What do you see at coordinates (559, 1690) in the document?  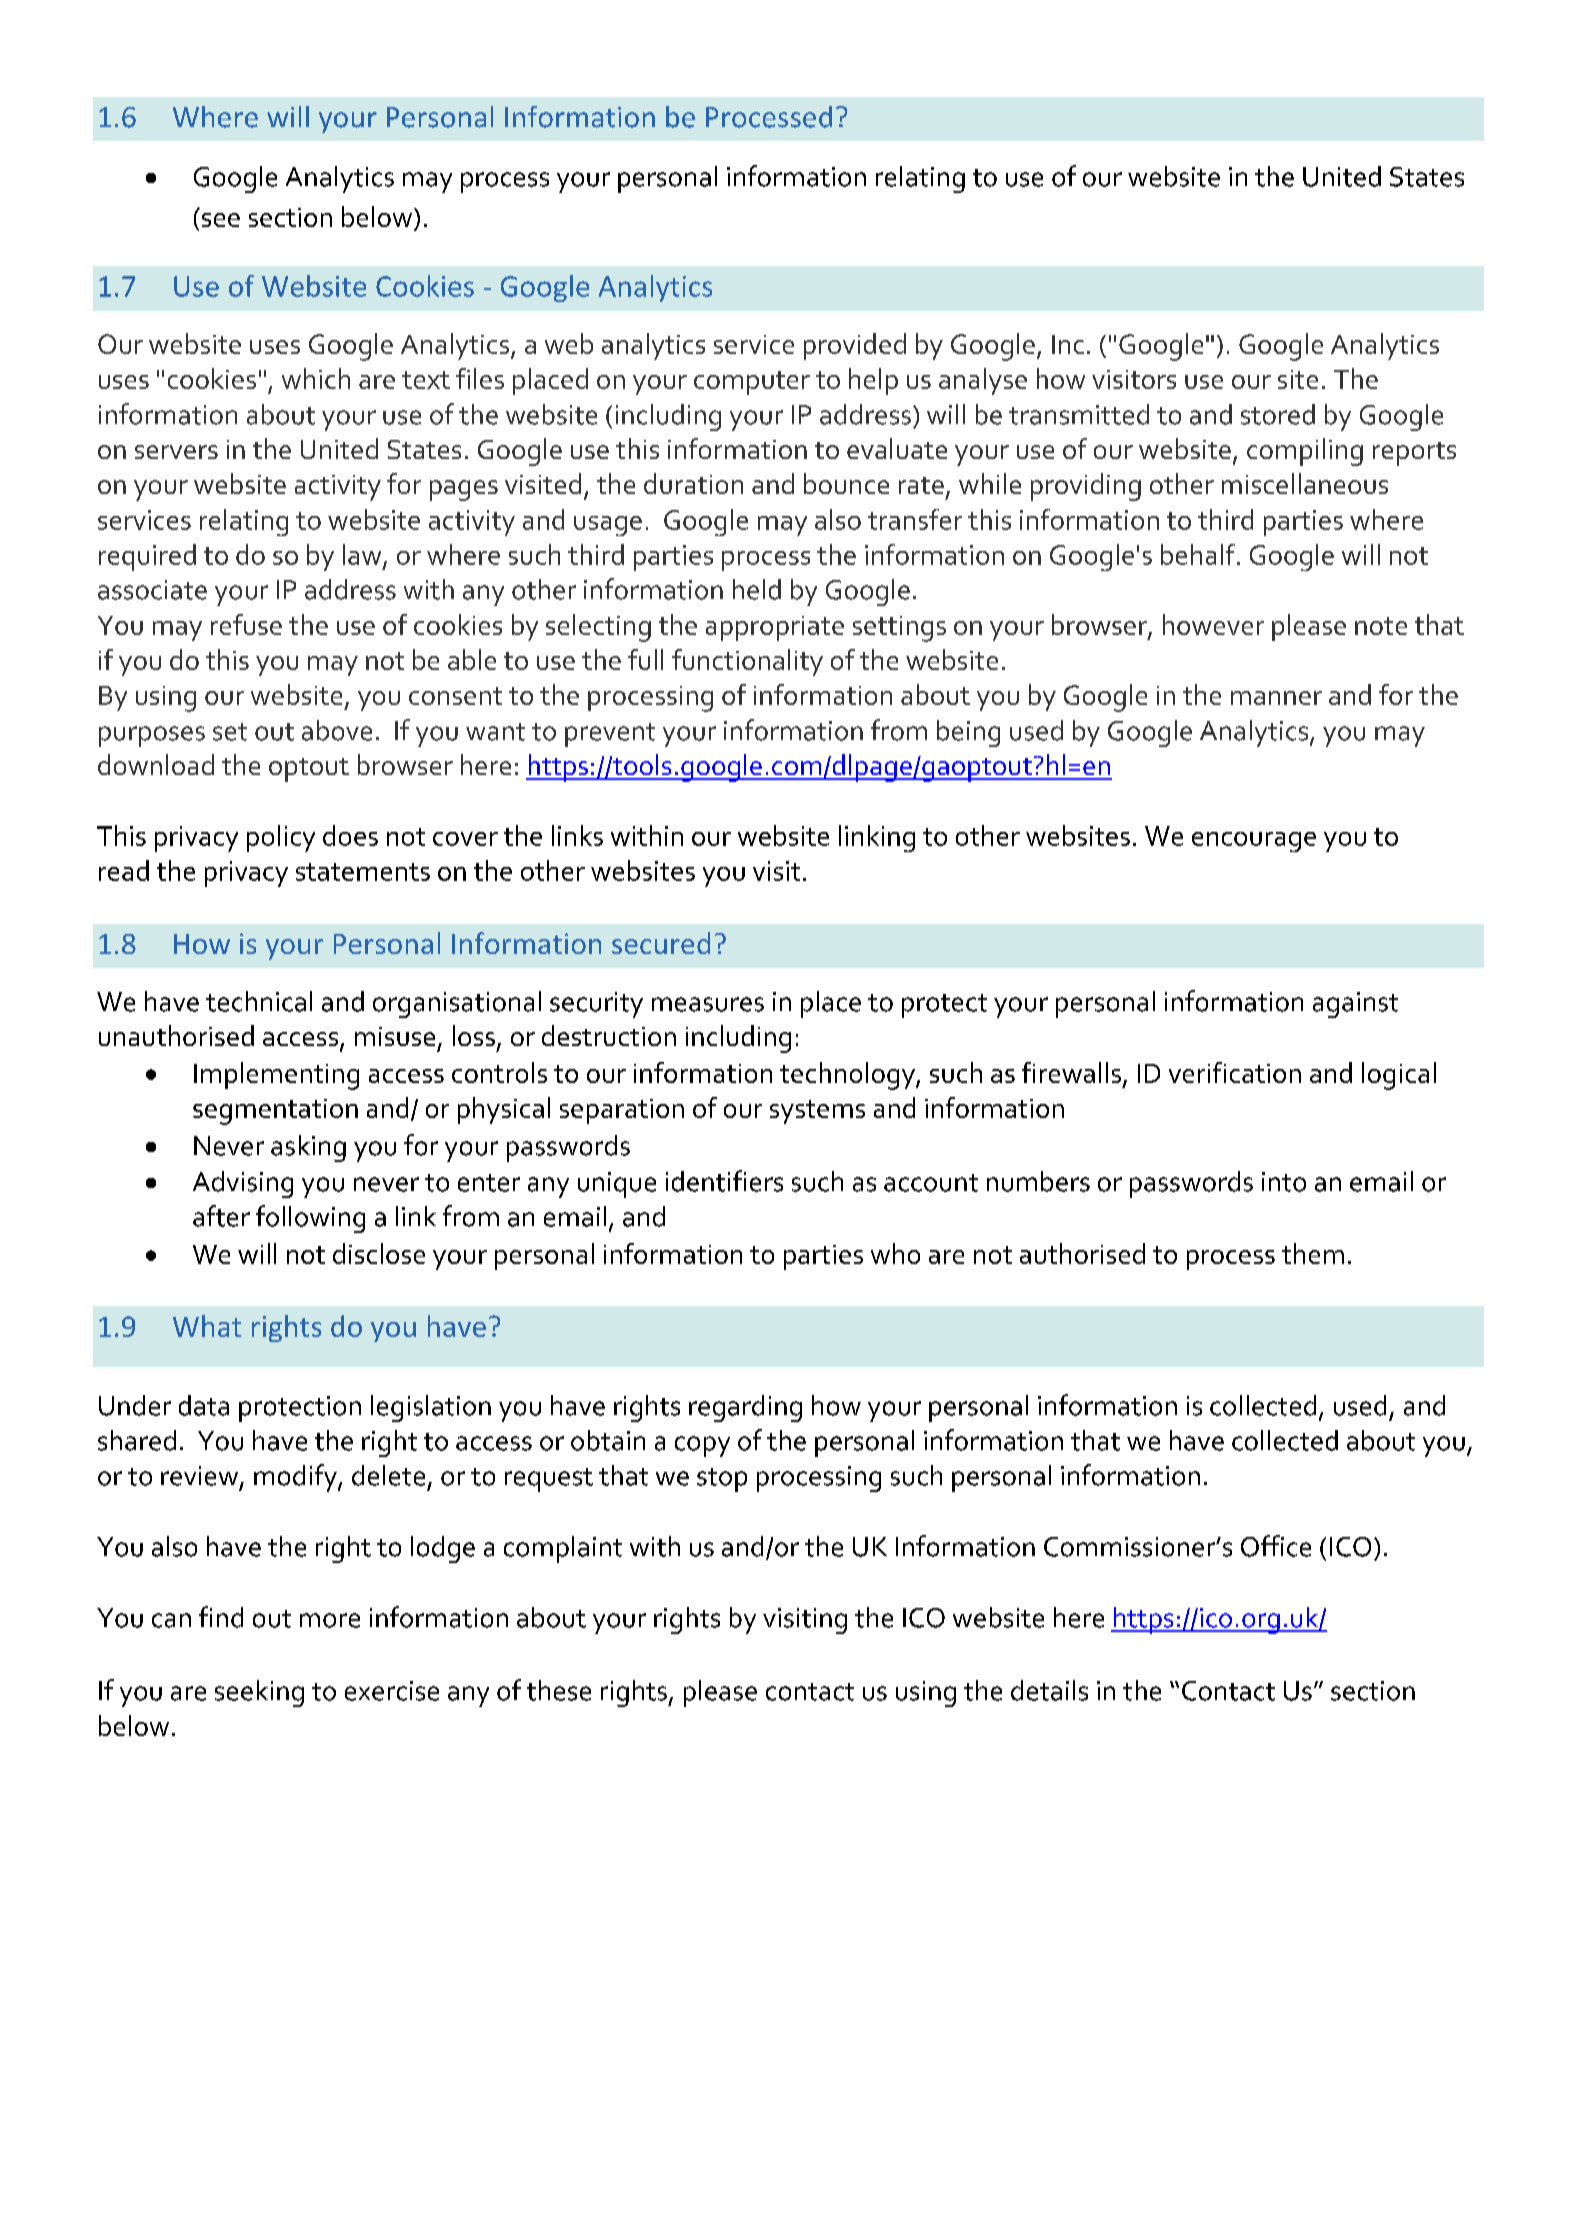 I see `these` at bounding box center [559, 1690].
